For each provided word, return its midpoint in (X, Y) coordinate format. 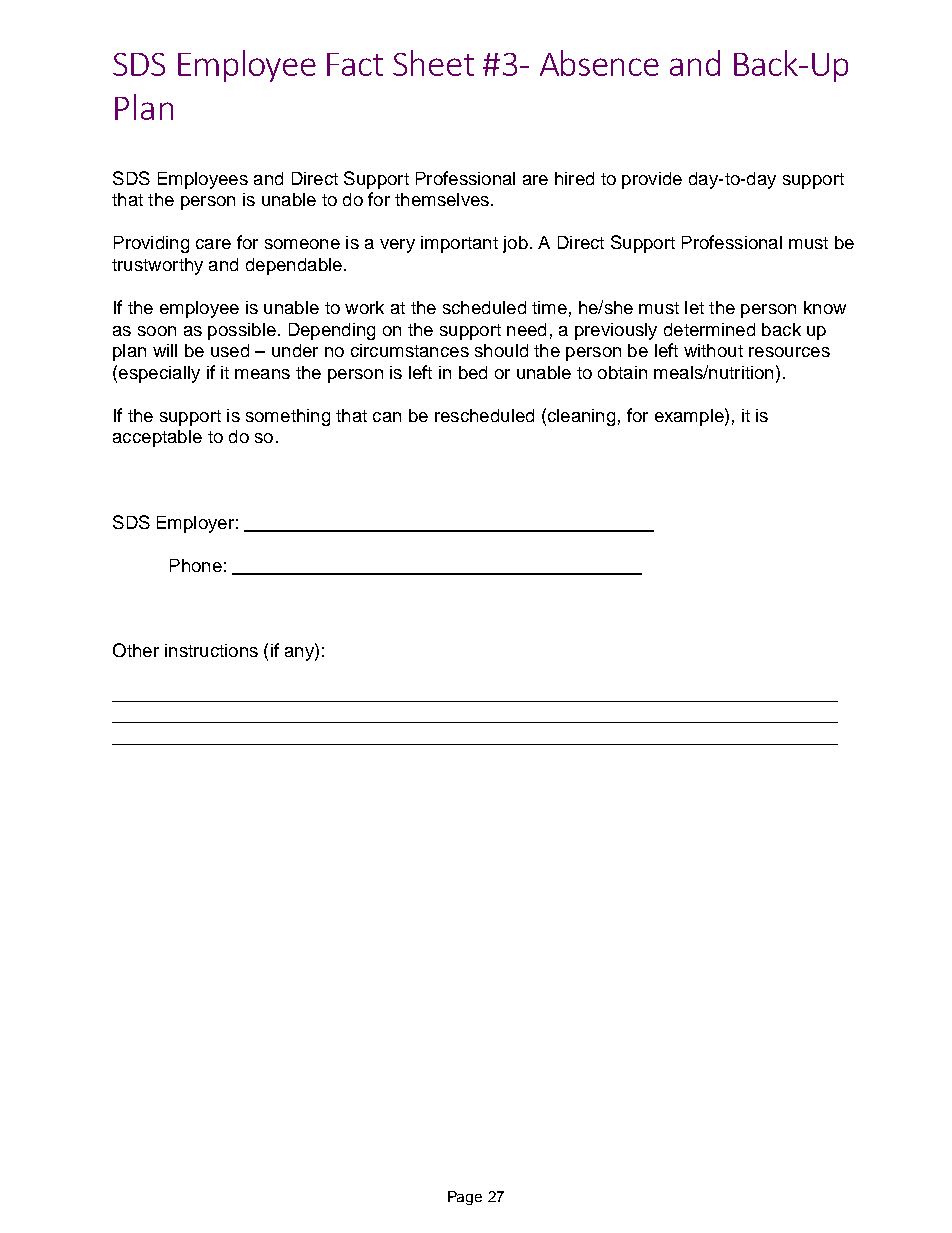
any (300, 654)
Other (136, 650)
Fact (355, 64)
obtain (622, 372)
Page (465, 1198)
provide (652, 180)
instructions (211, 650)
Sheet (433, 63)
